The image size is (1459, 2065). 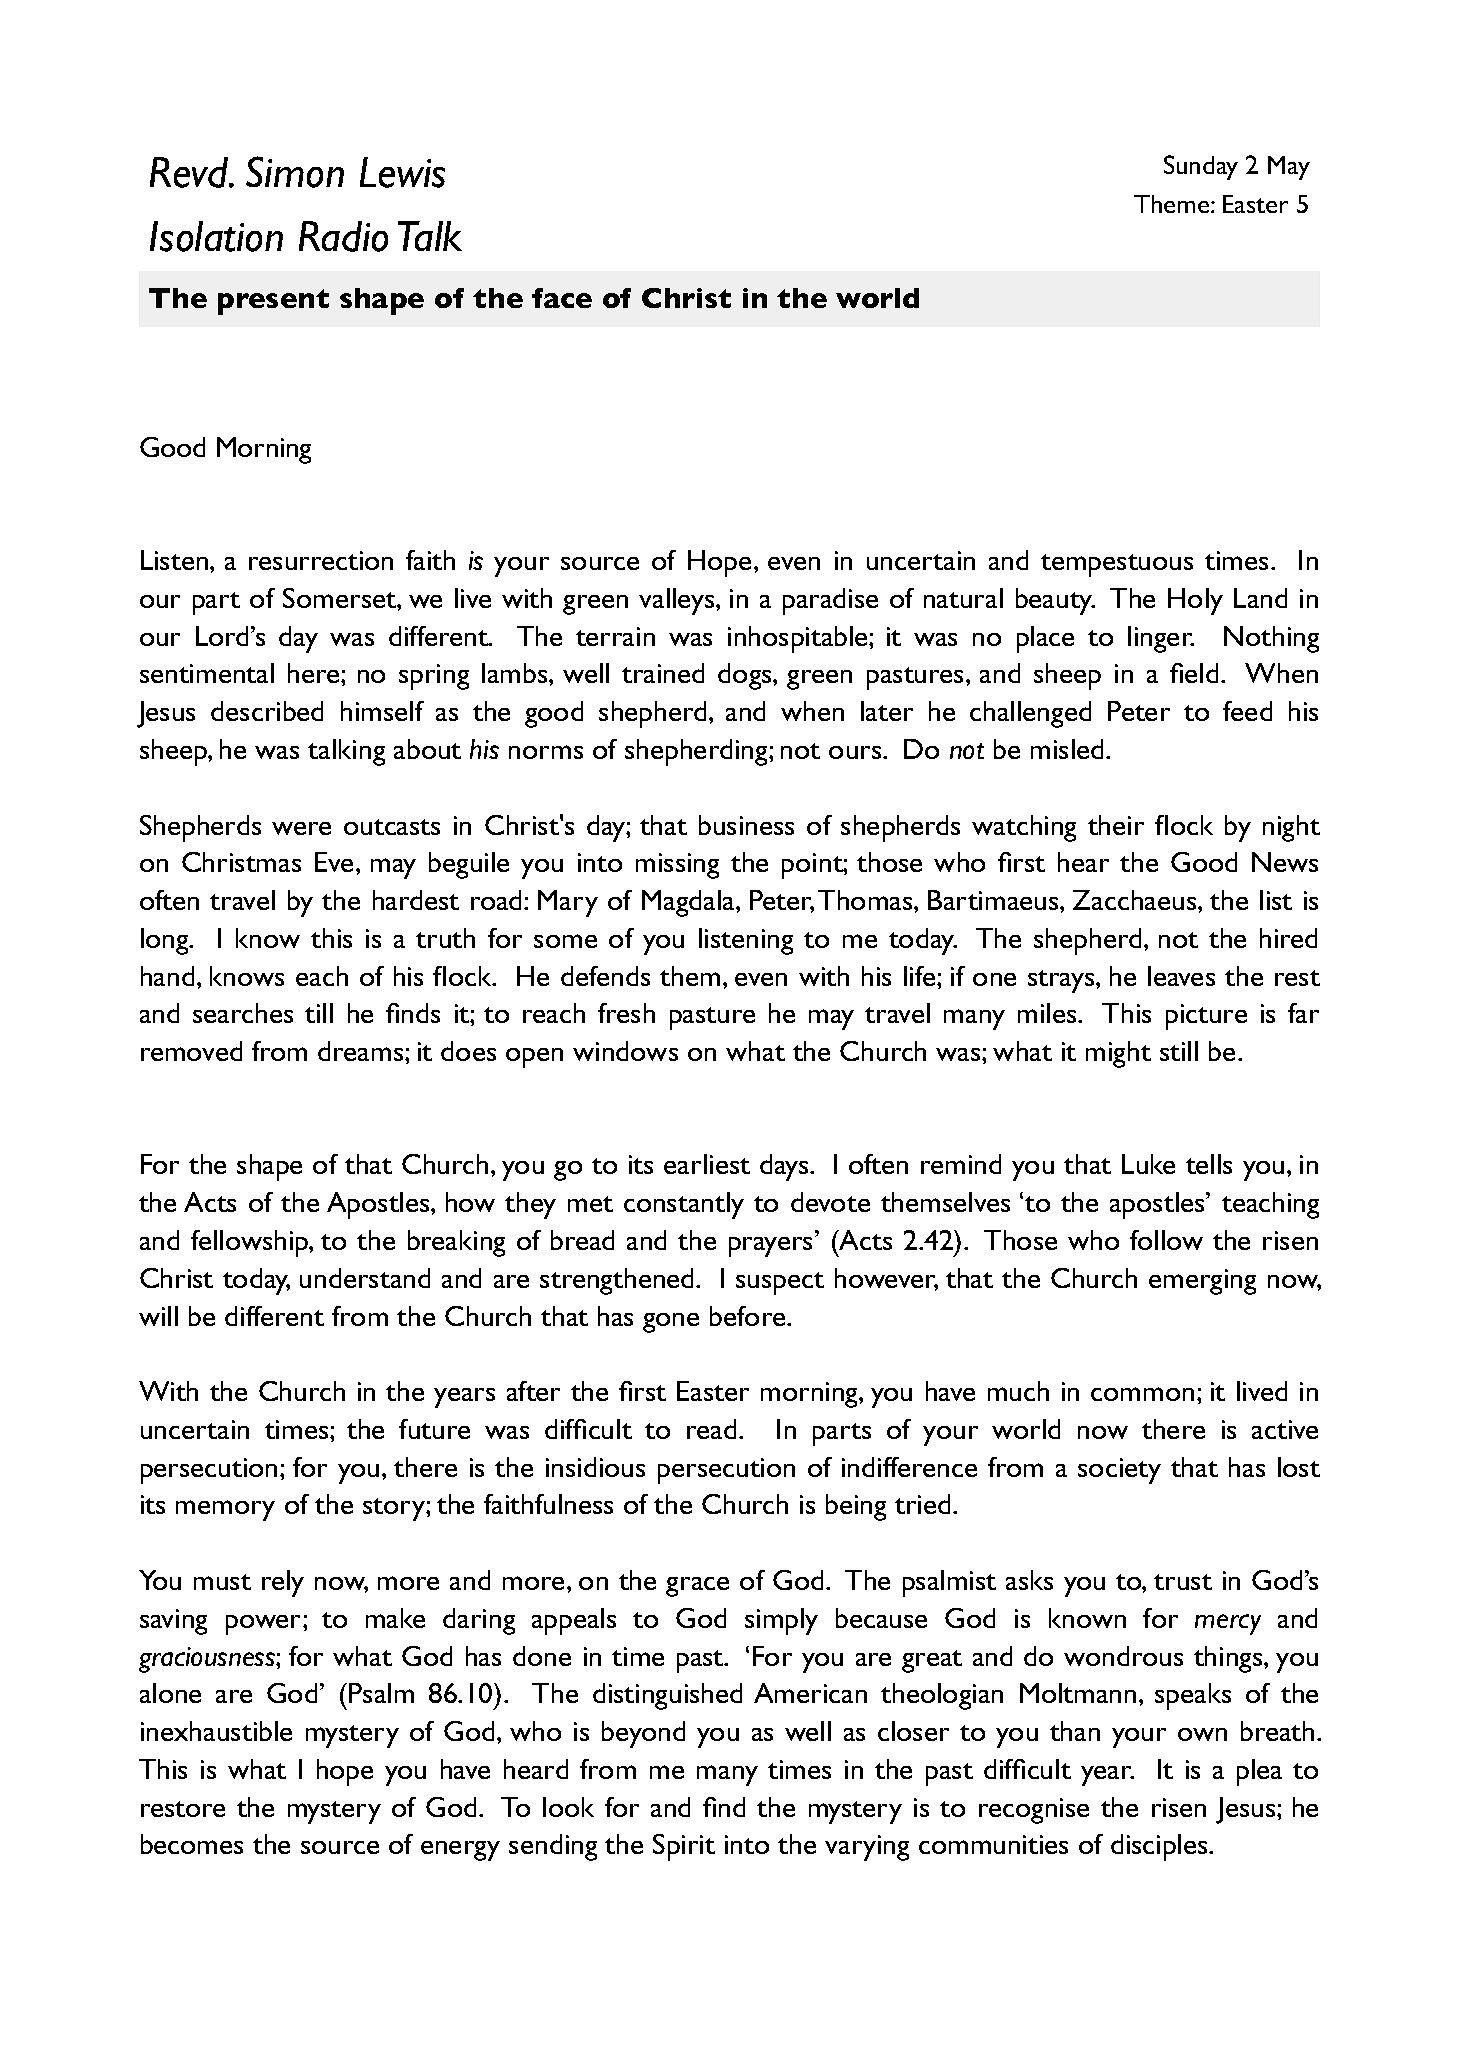 I want to click on resurrection, so click(x=321, y=560).
